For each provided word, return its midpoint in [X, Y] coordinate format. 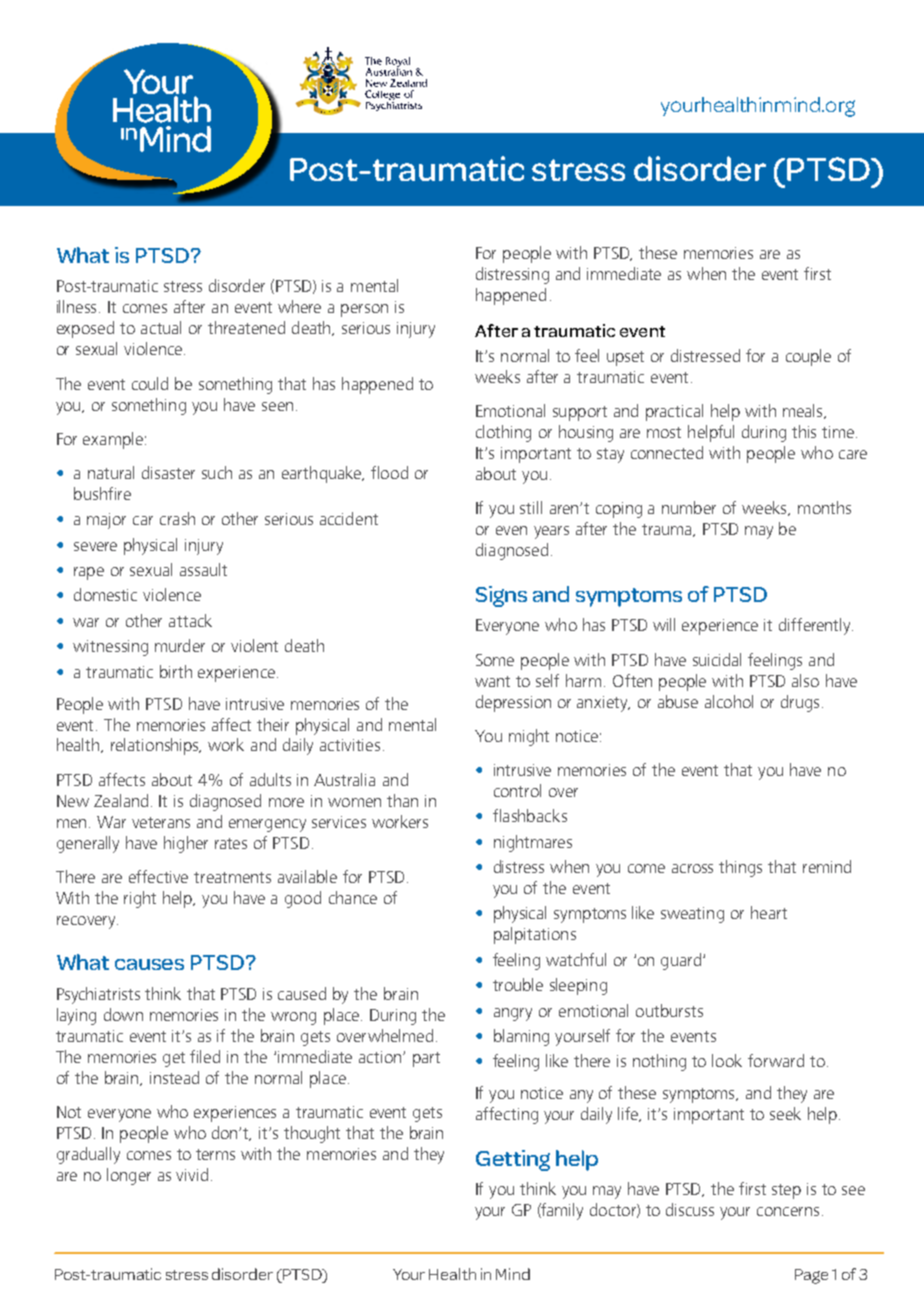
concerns [788, 1211]
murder [180, 645]
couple [808, 357]
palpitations [535, 935]
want [492, 681]
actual [161, 327]
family [561, 1211]
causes [149, 964]
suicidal [717, 659]
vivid [192, 1174]
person [364, 310]
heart [769, 912]
